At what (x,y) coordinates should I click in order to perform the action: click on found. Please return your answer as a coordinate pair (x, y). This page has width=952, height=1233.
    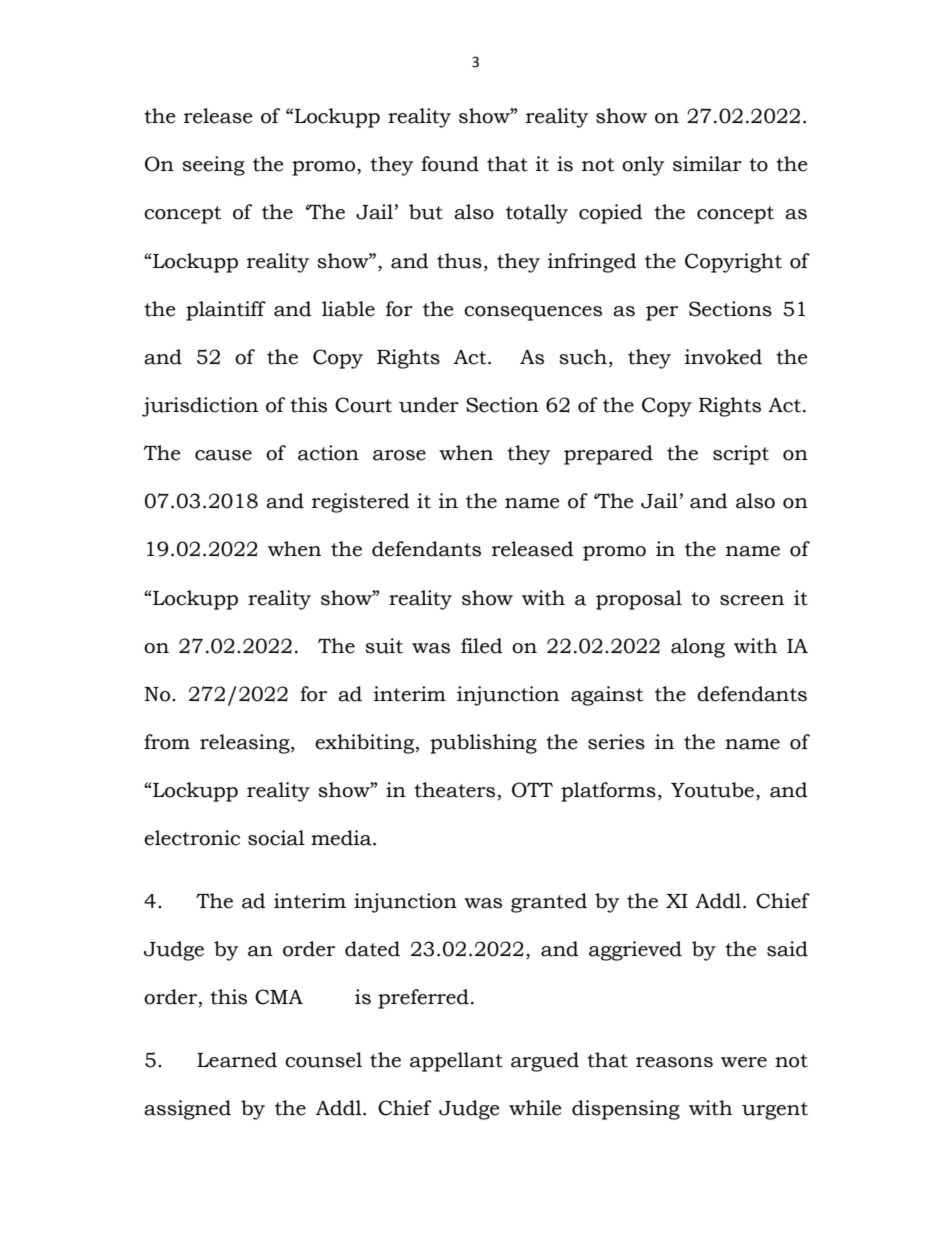
    Looking at the image, I should click on (450, 164).
